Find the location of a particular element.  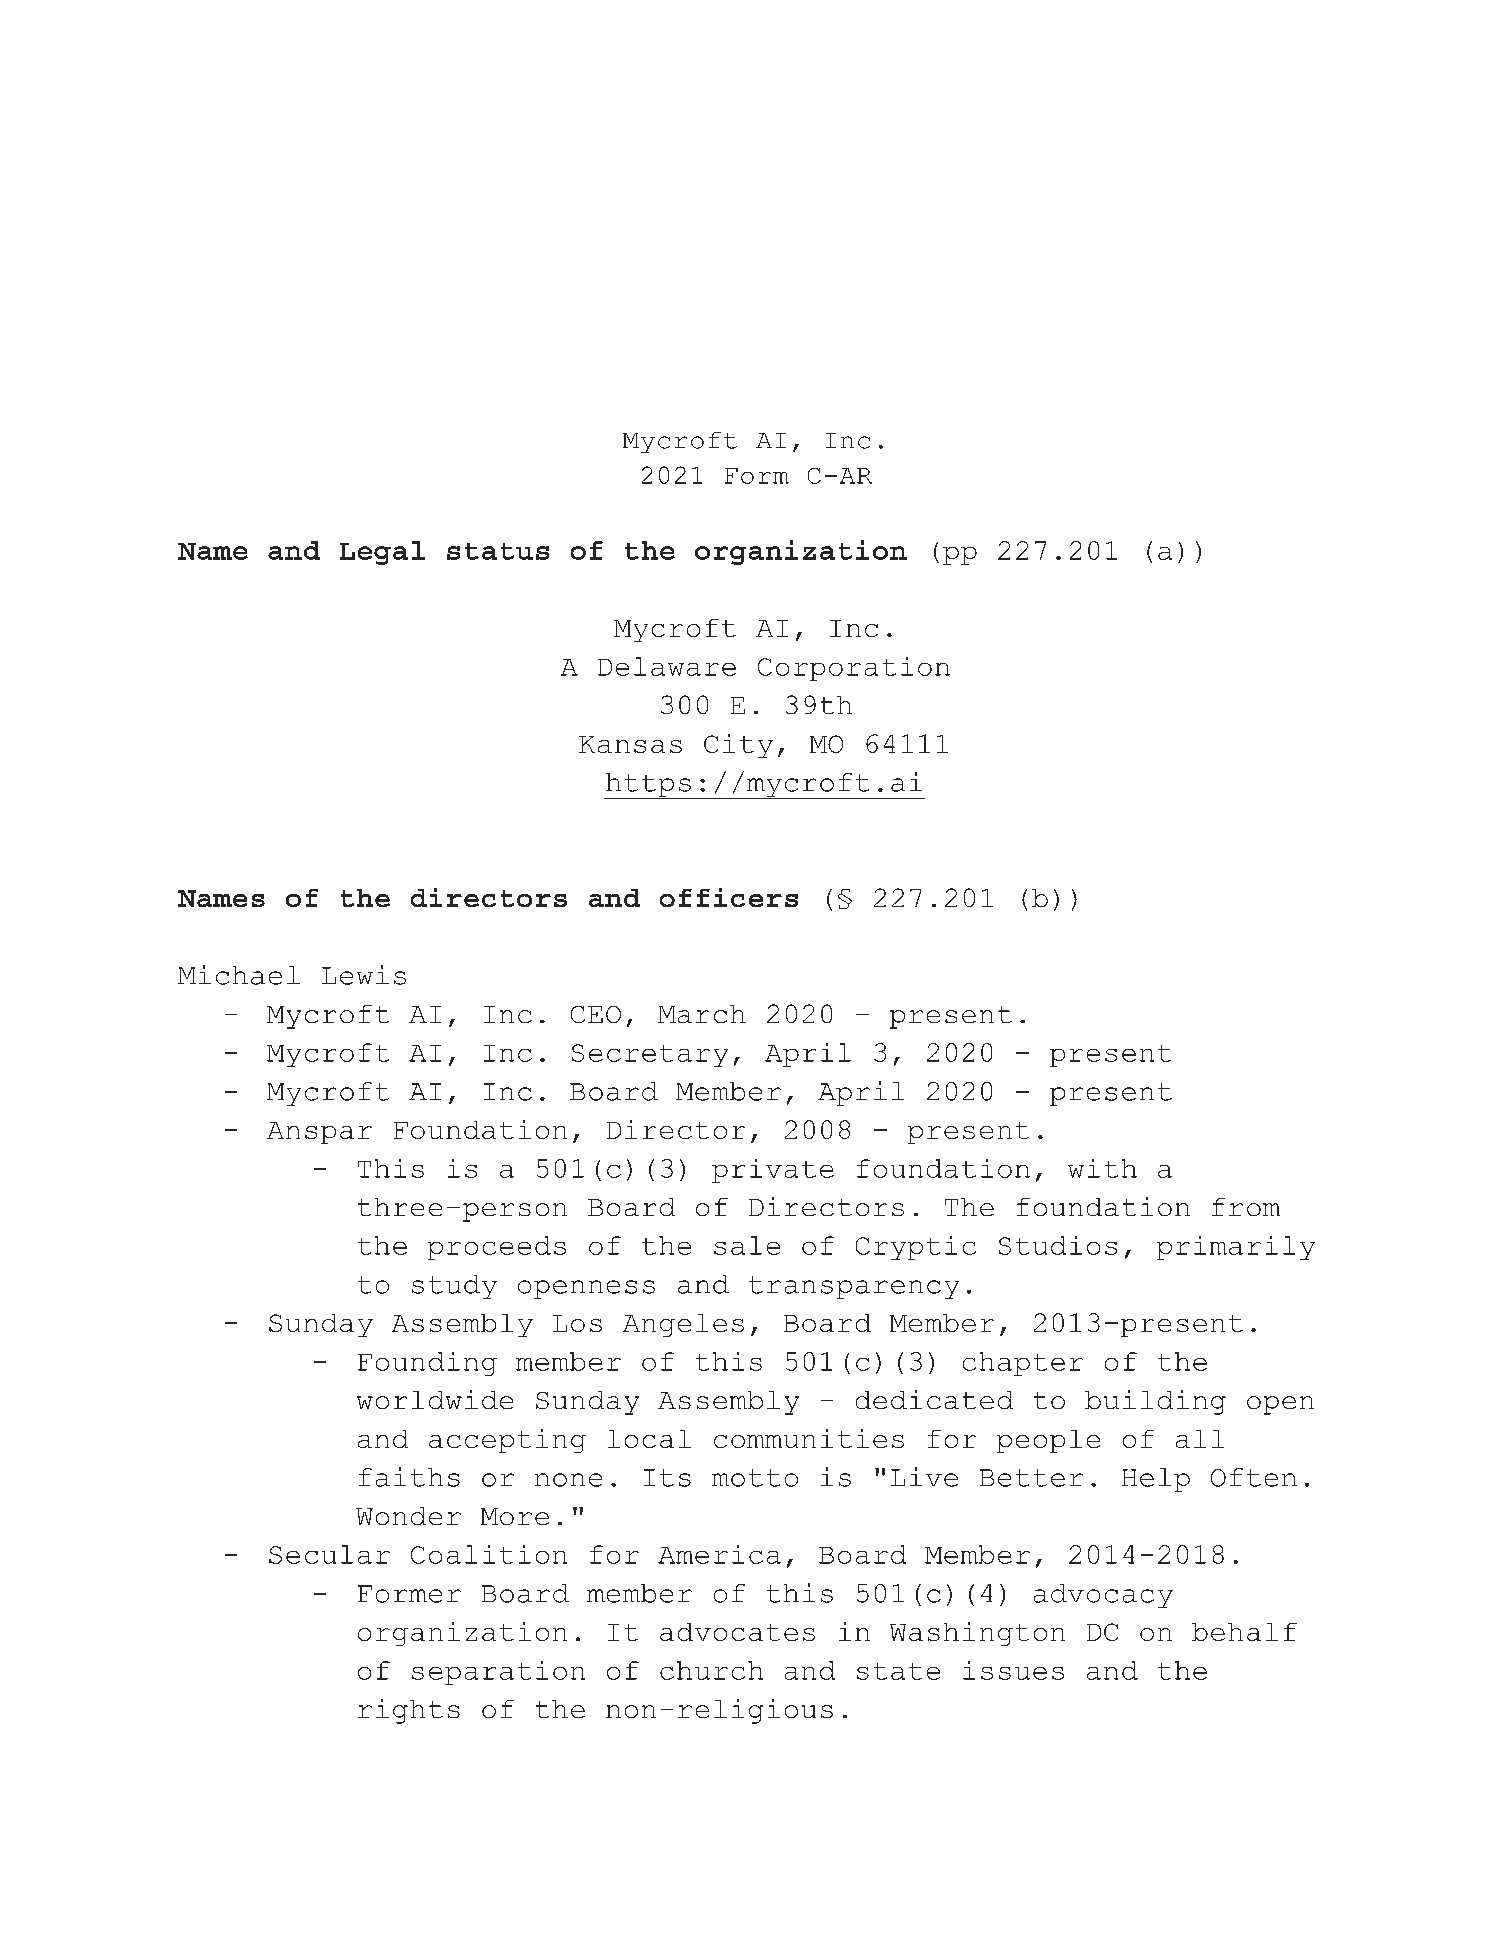

Legal is located at coordinates (382, 553).
